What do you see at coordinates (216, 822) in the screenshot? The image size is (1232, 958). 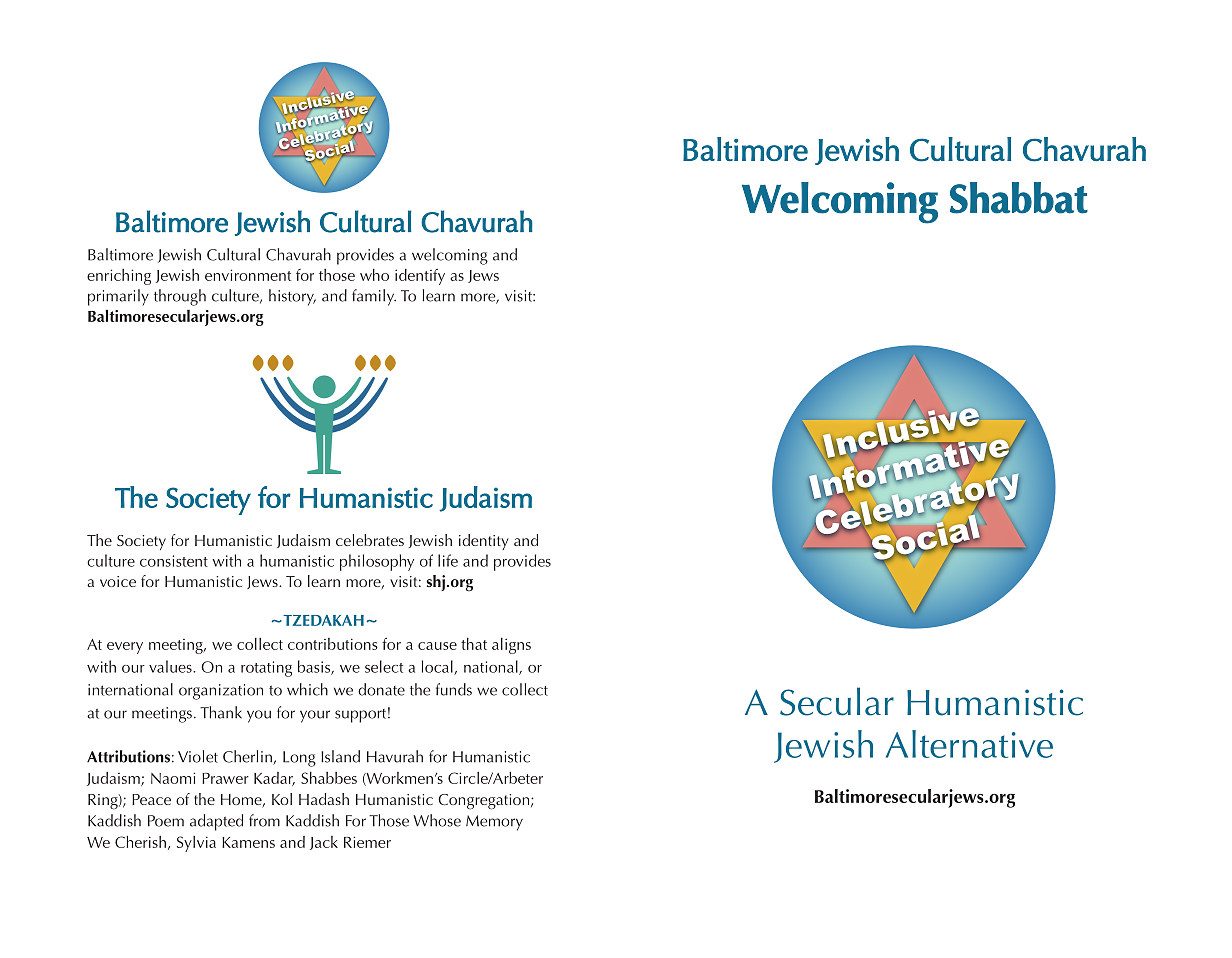 I see `adapted` at bounding box center [216, 822].
